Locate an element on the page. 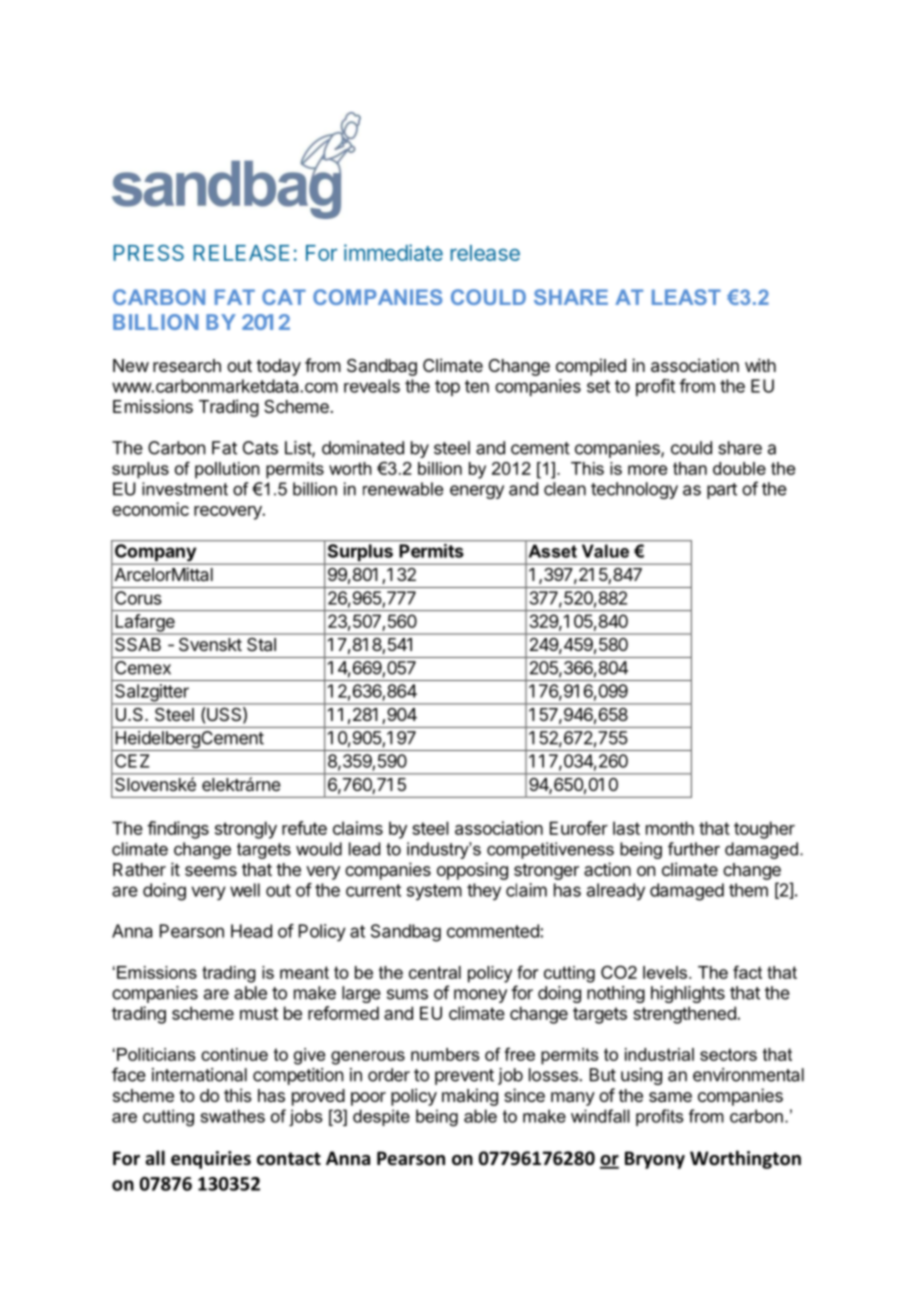  month is located at coordinates (670, 828).
